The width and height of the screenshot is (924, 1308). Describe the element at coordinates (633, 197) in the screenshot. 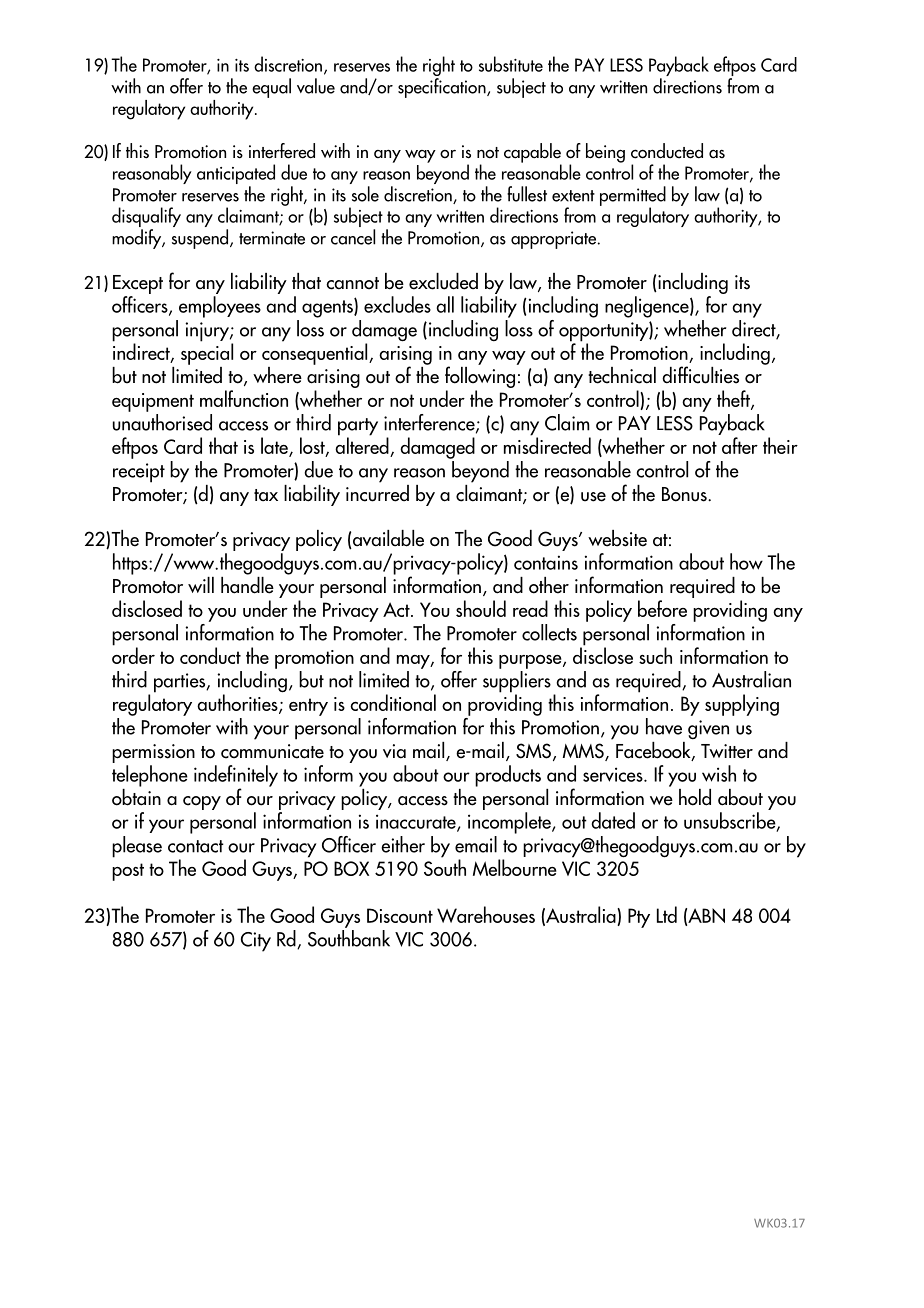

I see `permitted` at that location.
